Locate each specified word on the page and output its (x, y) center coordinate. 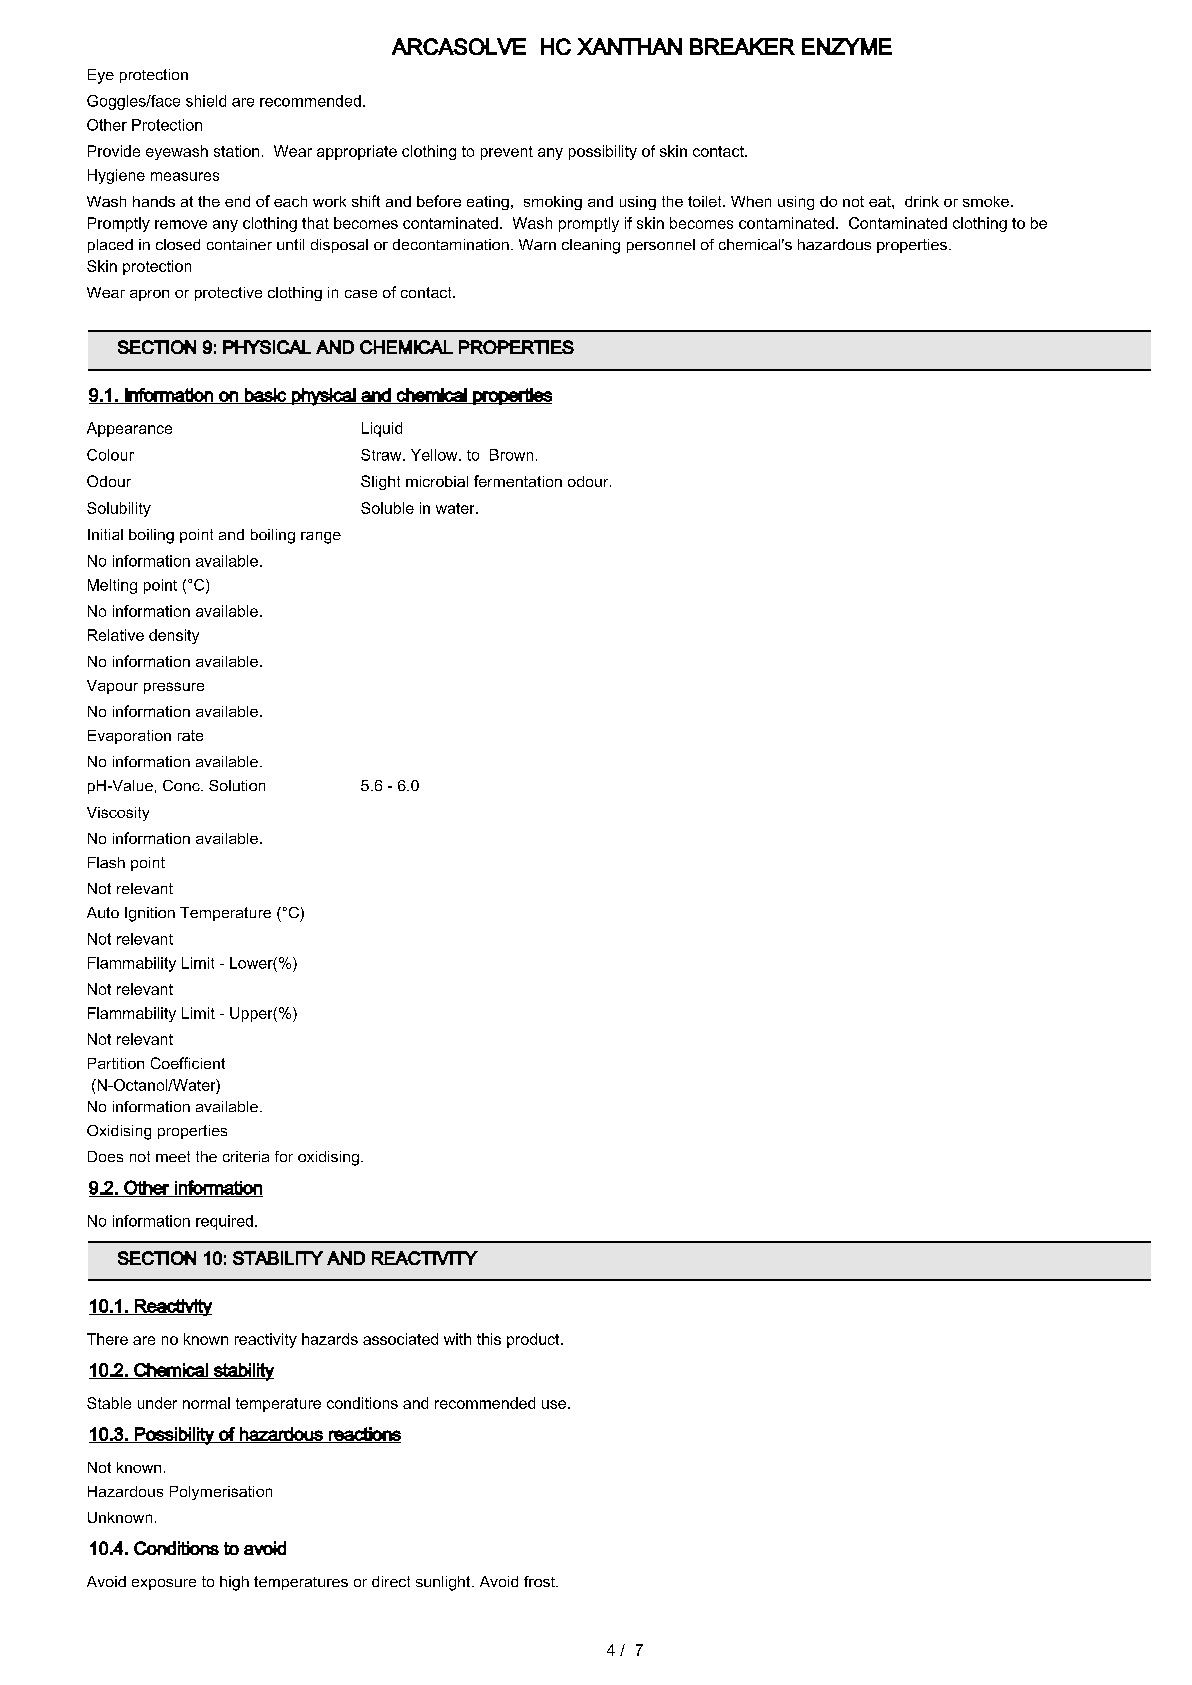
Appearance (129, 429)
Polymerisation (221, 1493)
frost (540, 1581)
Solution (237, 785)
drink (922, 201)
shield (206, 101)
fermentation (518, 481)
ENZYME (847, 46)
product (534, 1340)
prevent (507, 153)
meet (173, 1156)
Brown (511, 455)
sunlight (444, 1583)
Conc (182, 785)
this (489, 1339)
